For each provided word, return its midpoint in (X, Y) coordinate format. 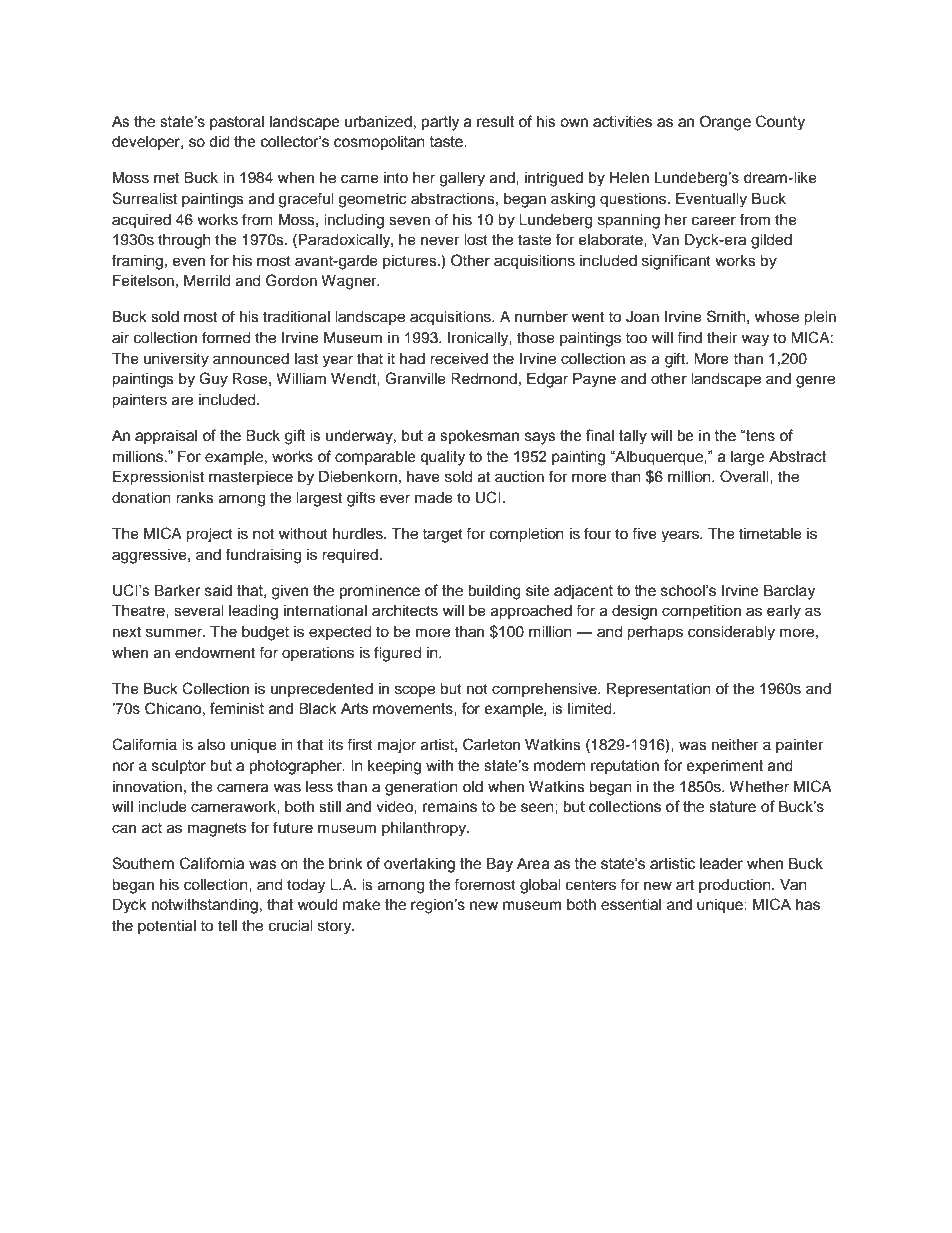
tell (227, 926)
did (219, 142)
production (736, 886)
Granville (415, 378)
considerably (731, 633)
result (496, 122)
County (780, 123)
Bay (500, 865)
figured (397, 654)
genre (815, 381)
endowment (215, 653)
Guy (213, 380)
